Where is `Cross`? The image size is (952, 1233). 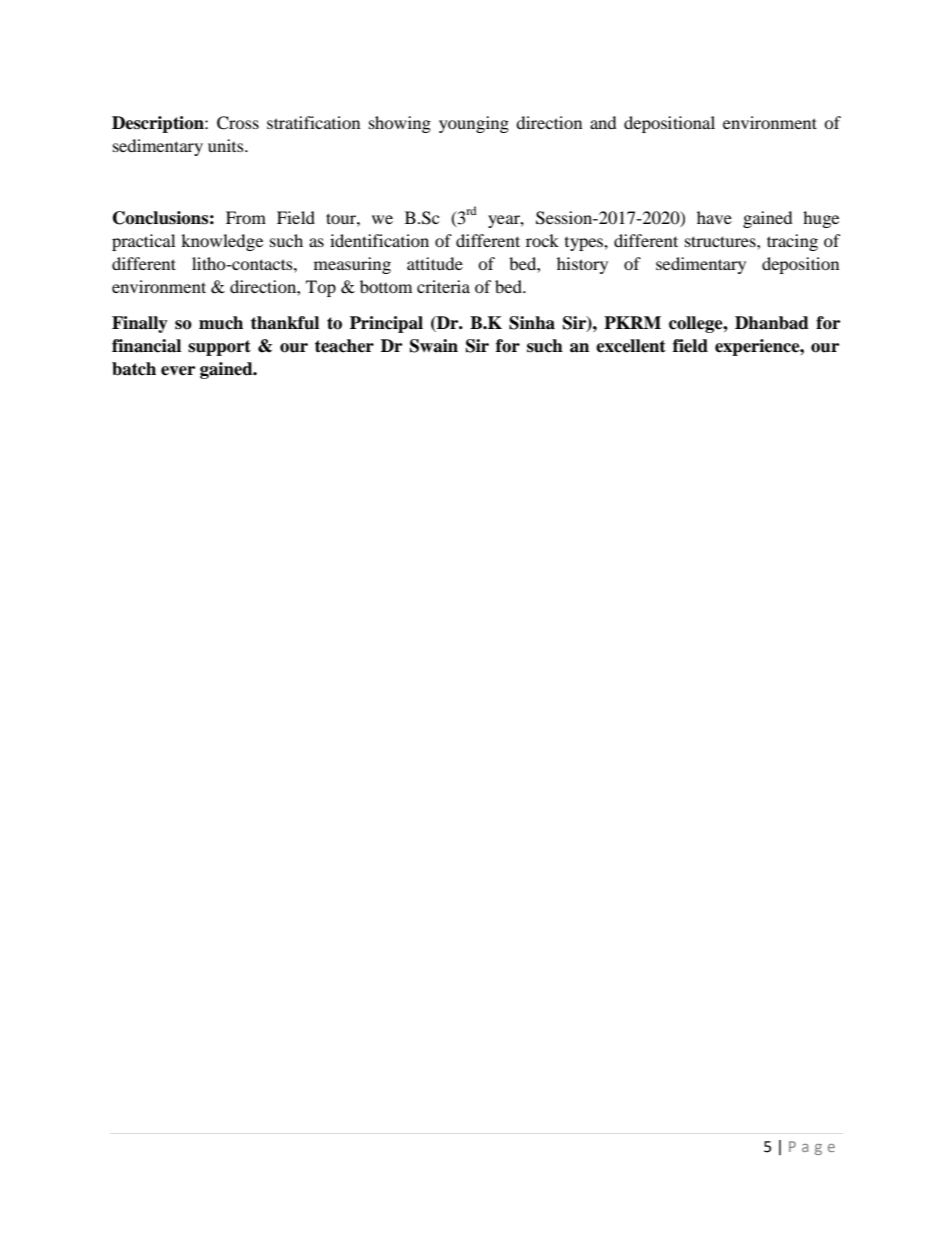 Cross is located at coordinates (238, 123).
